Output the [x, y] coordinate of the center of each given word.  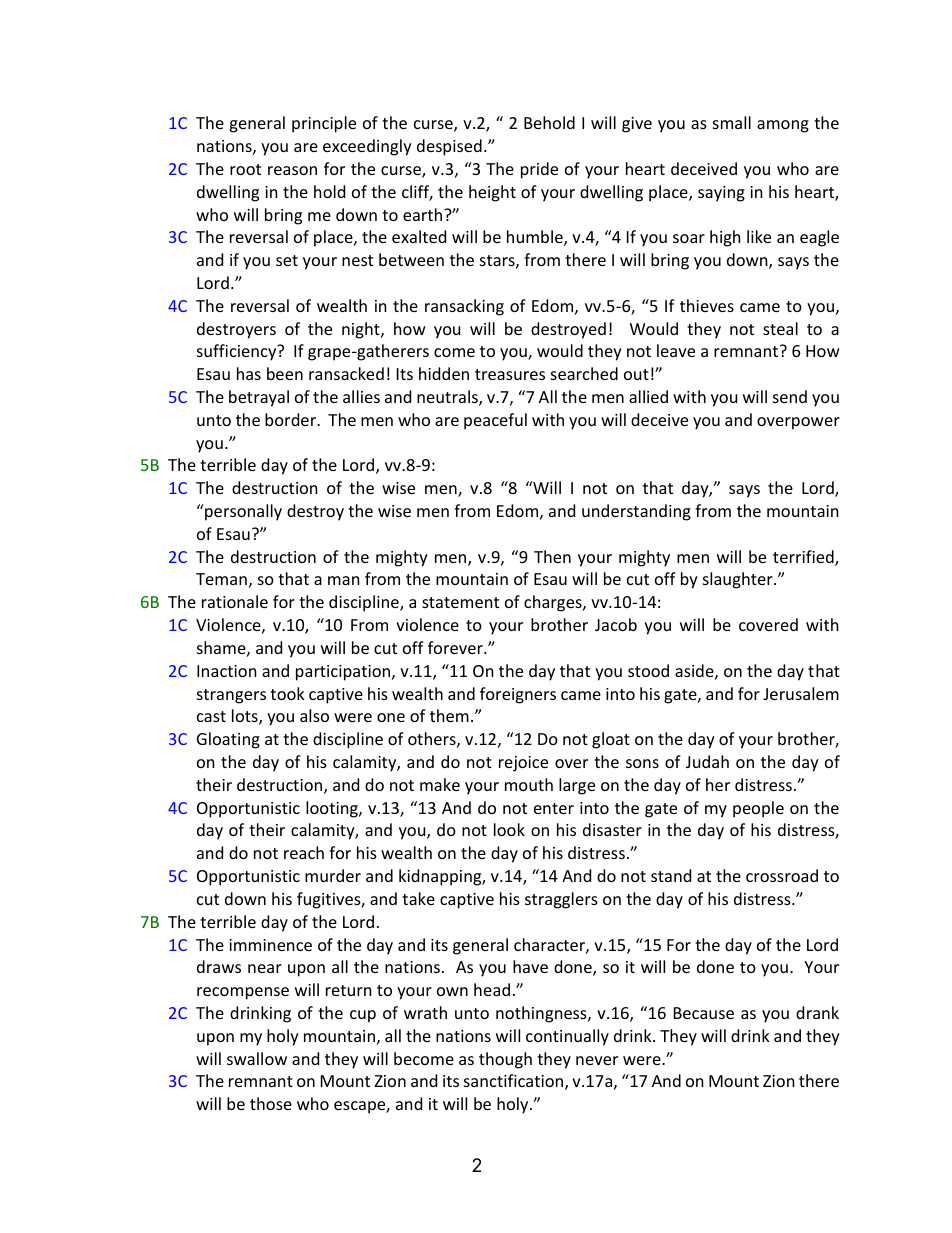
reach [304, 852]
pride [539, 170]
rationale [235, 601]
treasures [510, 374]
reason [292, 170]
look [509, 829]
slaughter [739, 580]
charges [554, 603]
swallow [257, 1058]
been [285, 373]
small [732, 122]
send [790, 396]
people [758, 809]
